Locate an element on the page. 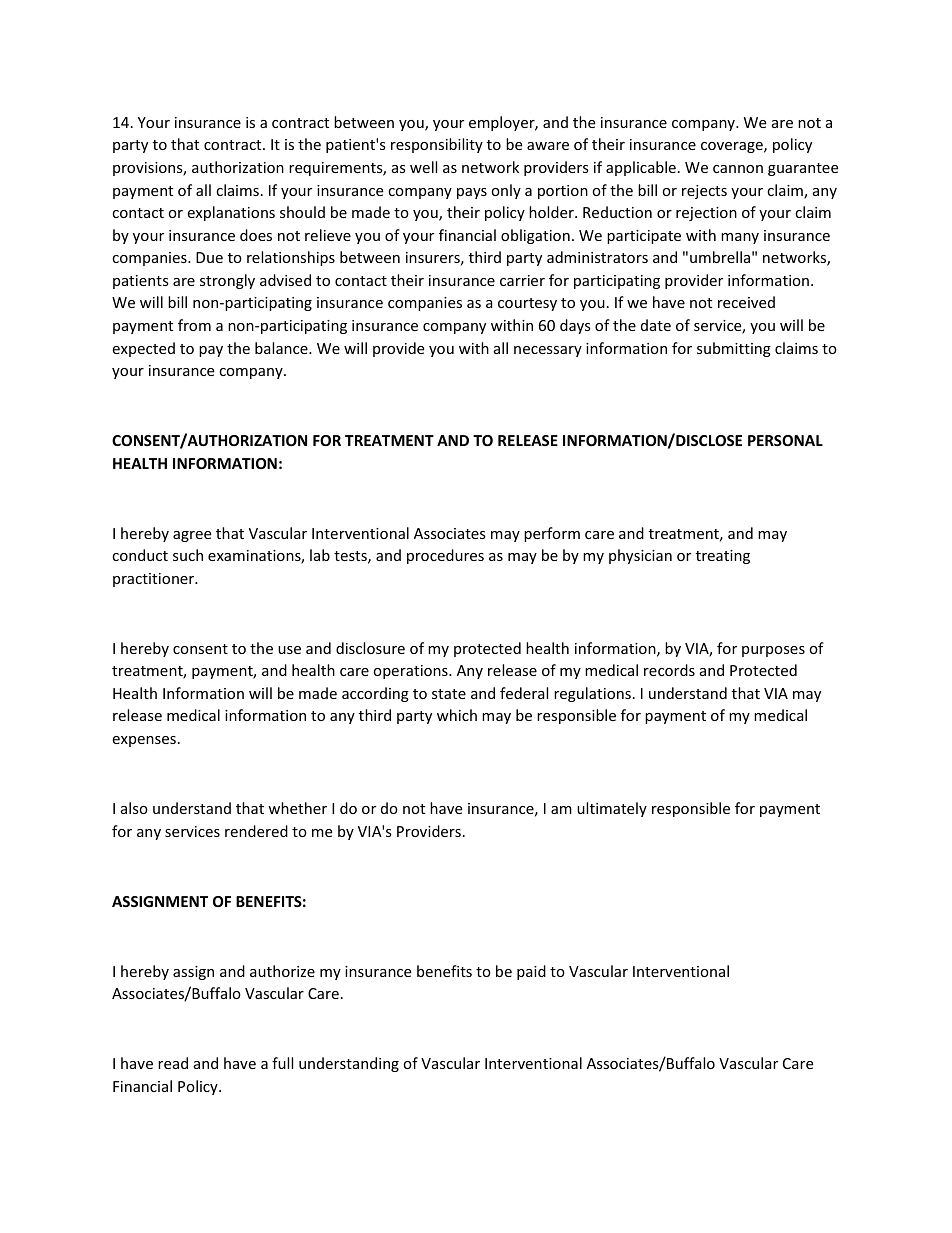  pays is located at coordinates (472, 193).
